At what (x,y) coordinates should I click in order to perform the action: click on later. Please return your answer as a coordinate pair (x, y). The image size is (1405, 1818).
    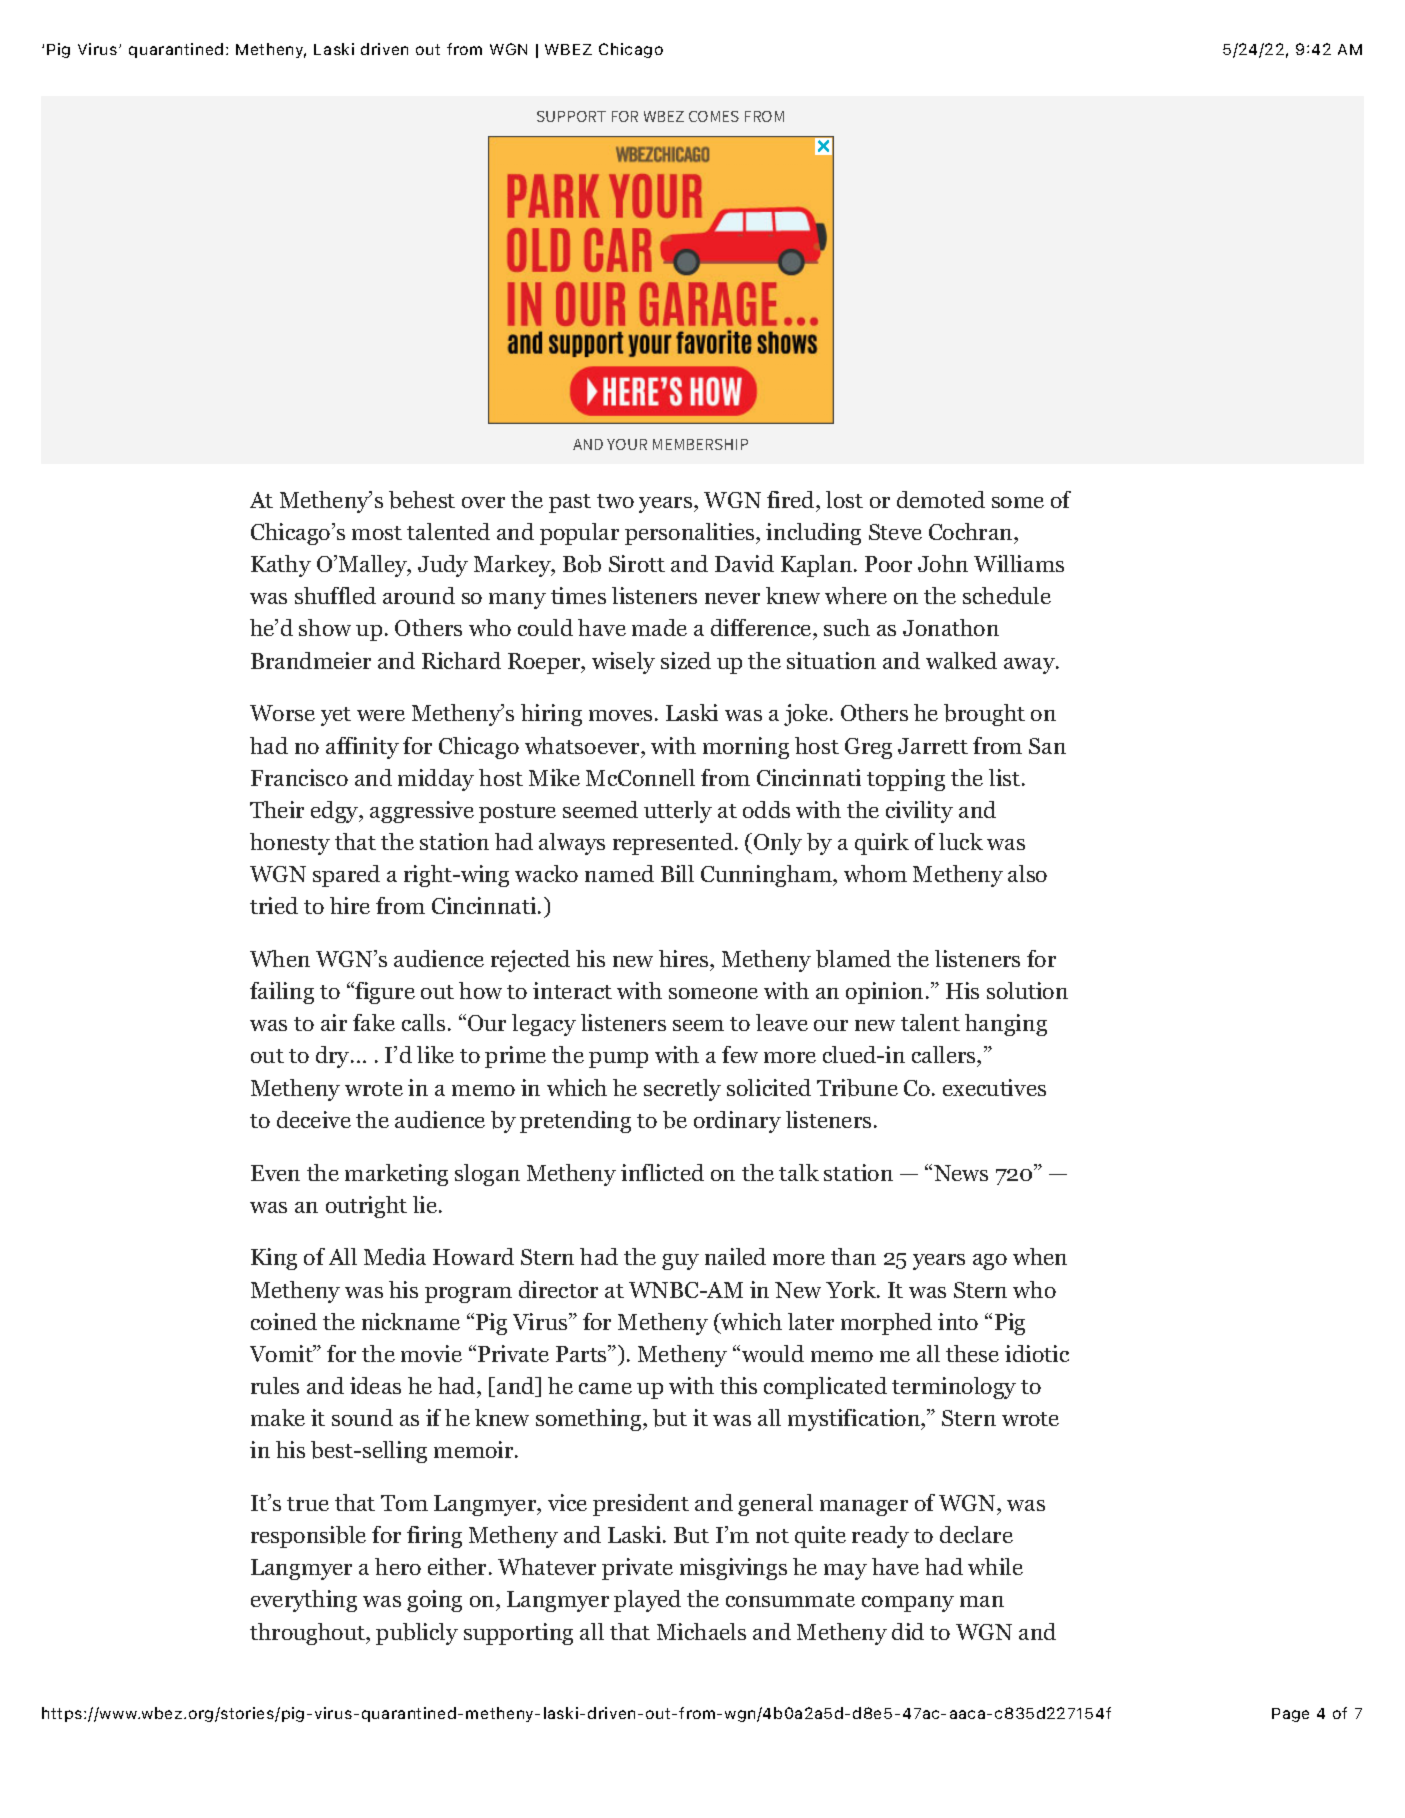
    Looking at the image, I should click on (811, 1321).
